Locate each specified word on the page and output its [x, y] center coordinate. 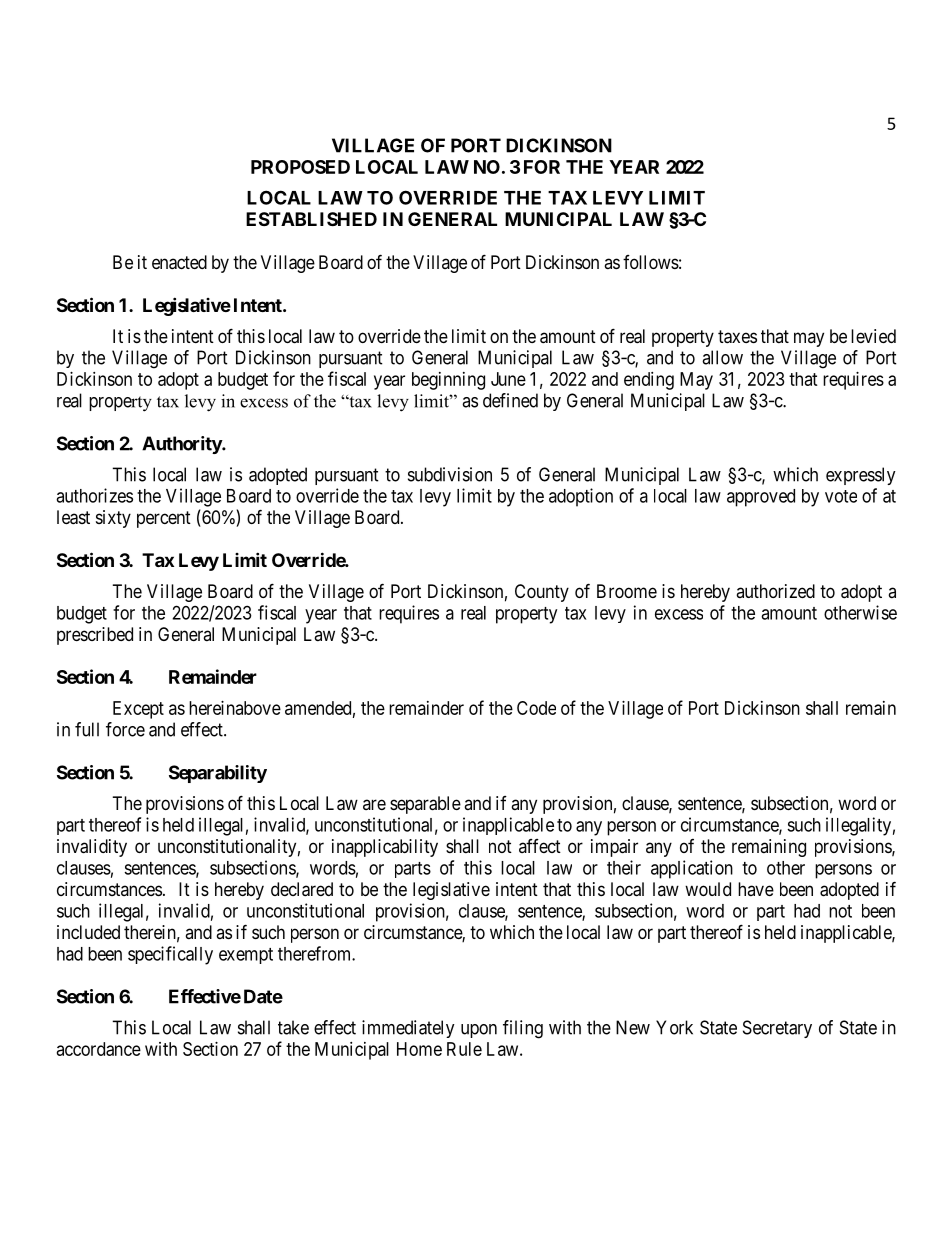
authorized [775, 591]
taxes [737, 337]
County [542, 593]
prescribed [95, 636]
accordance [99, 1049]
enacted [179, 262]
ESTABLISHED [311, 219]
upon [479, 1031]
